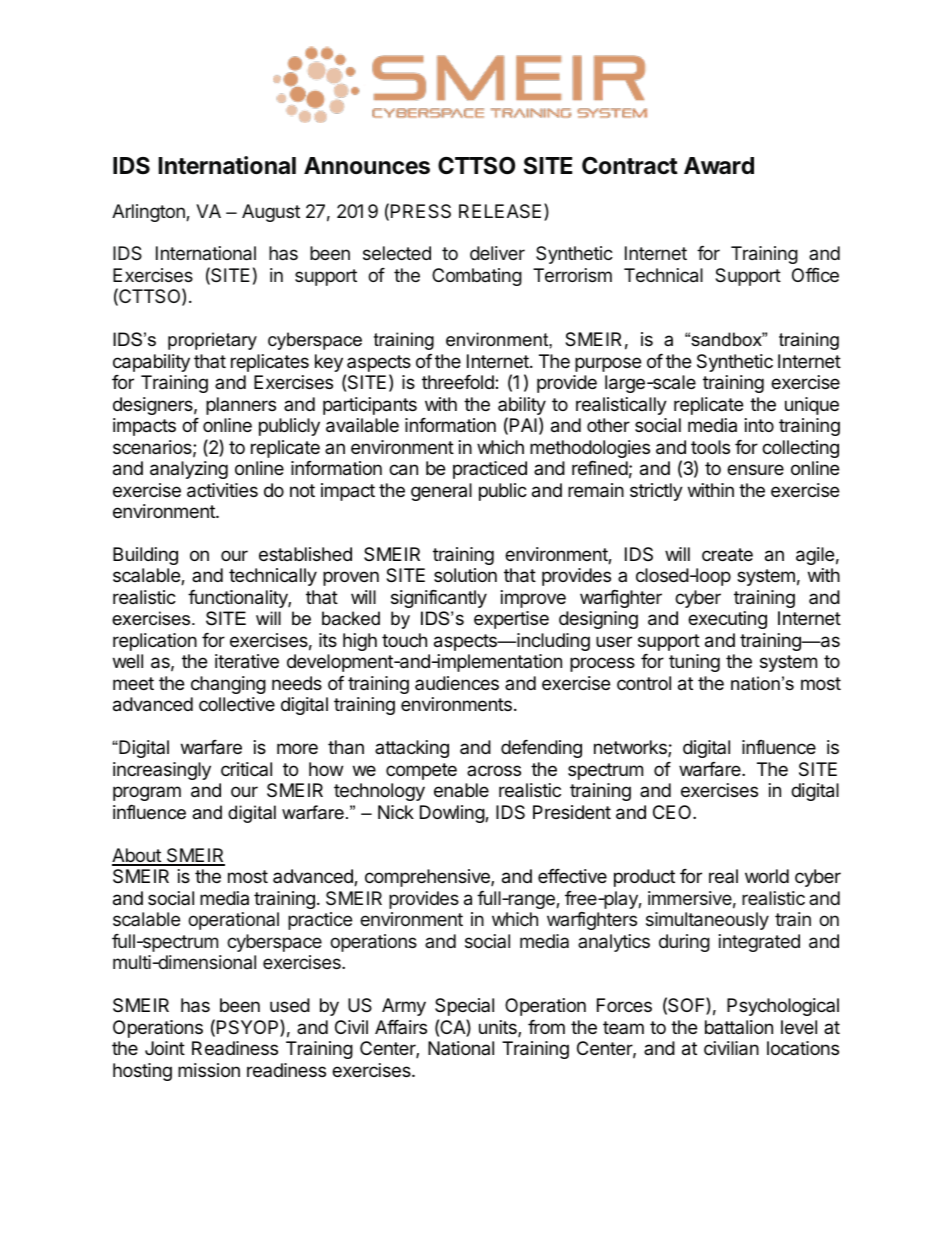 Image resolution: width=952 pixels, height=1233 pixels. Describe the element at coordinates (755, 469) in the screenshot. I see `ensure` at that location.
